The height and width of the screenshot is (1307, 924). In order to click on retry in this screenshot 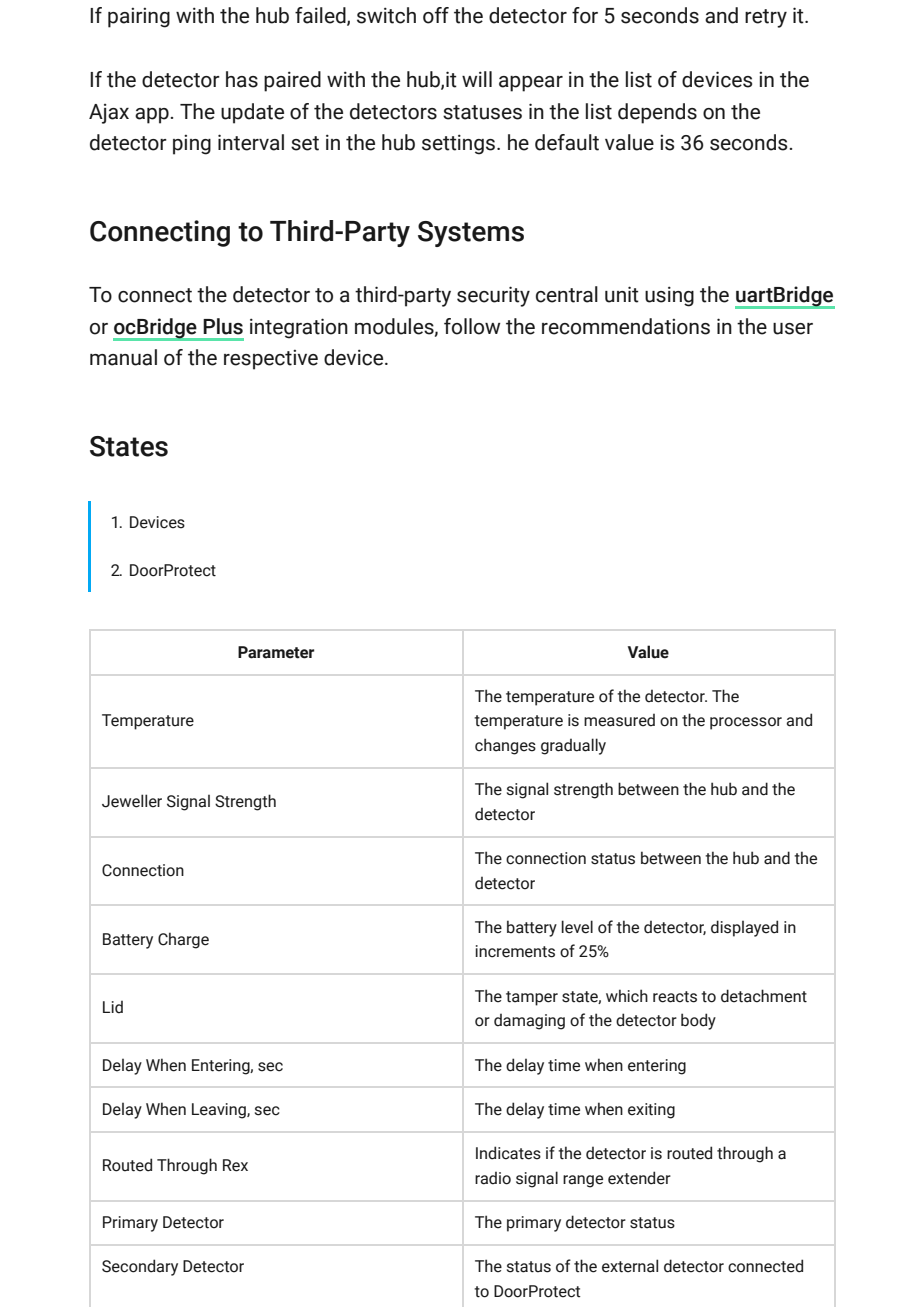, I will do `click(766, 18)`.
